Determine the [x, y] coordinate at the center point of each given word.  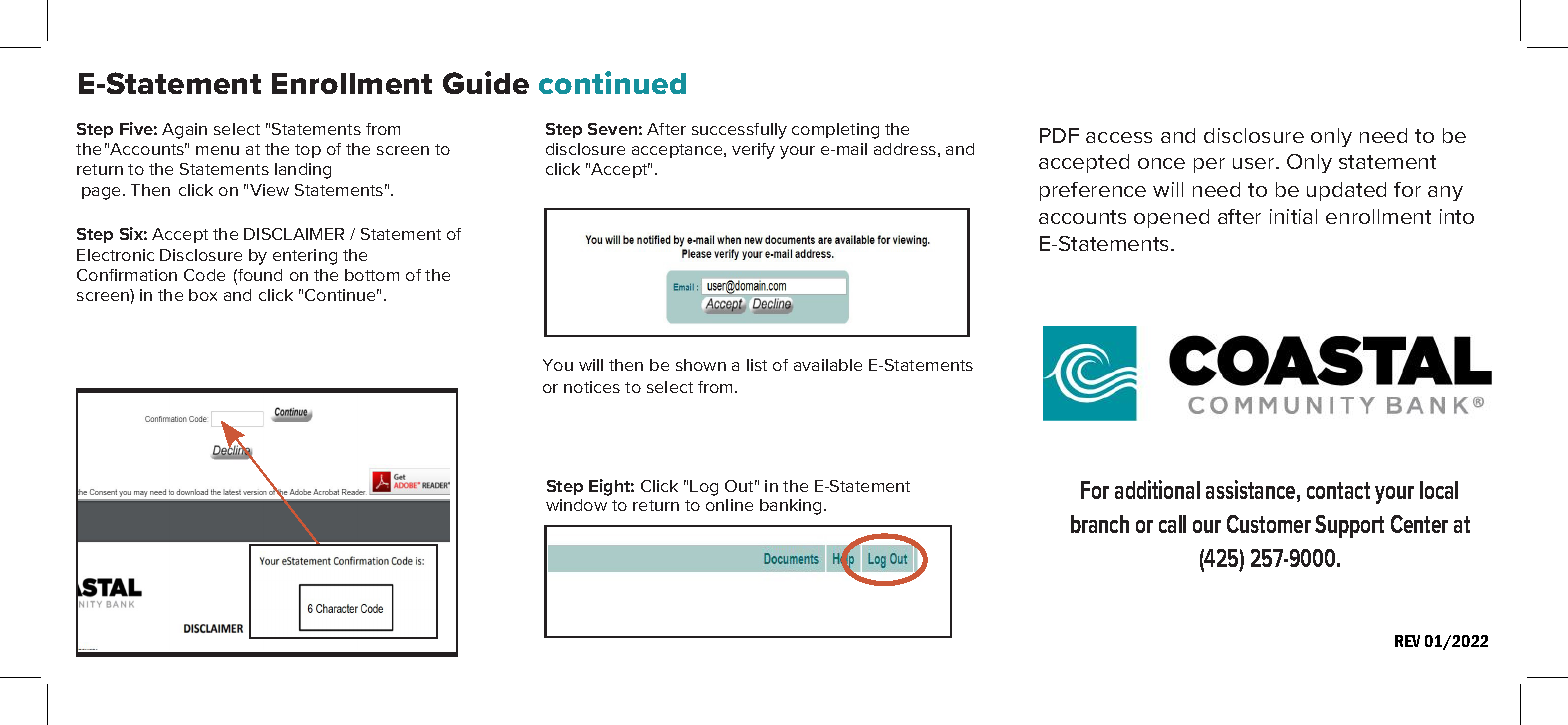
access [1119, 137]
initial [1293, 216]
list [757, 365]
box [203, 295]
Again [184, 131]
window [576, 505]
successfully [739, 131]
